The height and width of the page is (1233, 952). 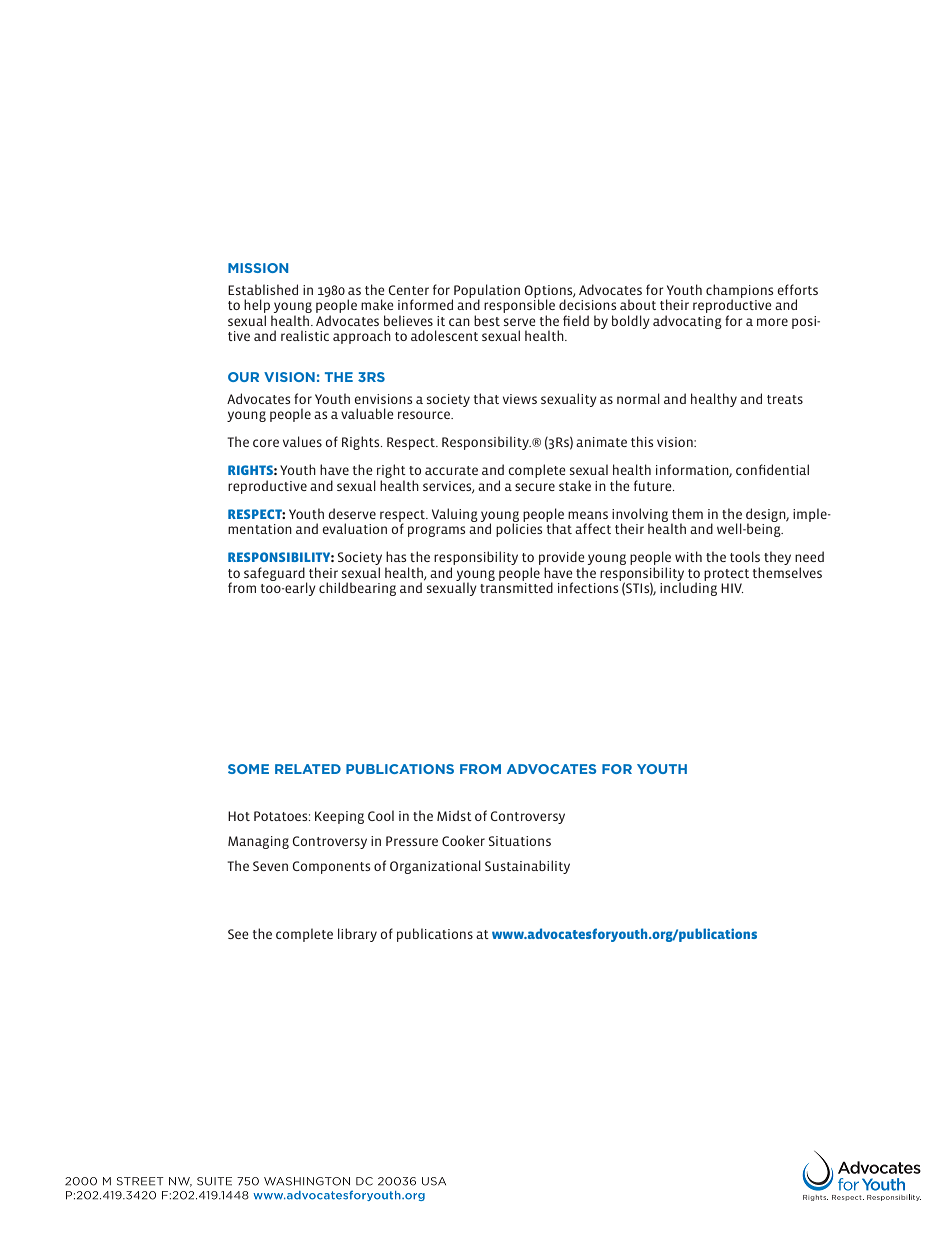 I want to click on transmitted, so click(x=516, y=587).
